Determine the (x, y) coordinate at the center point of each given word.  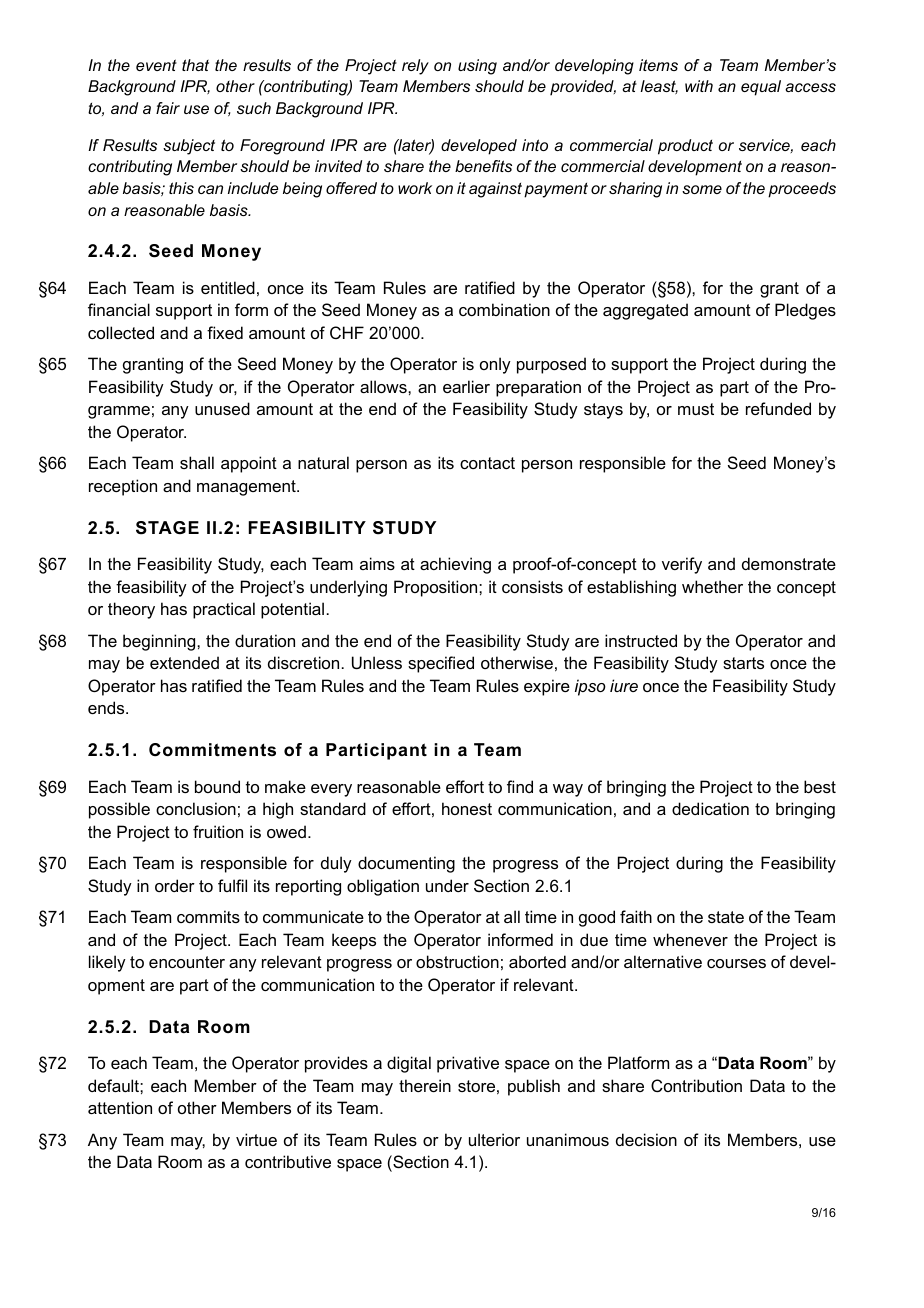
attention (120, 1107)
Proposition (437, 588)
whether (712, 586)
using (477, 67)
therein (425, 1085)
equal (761, 88)
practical (224, 610)
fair (168, 108)
